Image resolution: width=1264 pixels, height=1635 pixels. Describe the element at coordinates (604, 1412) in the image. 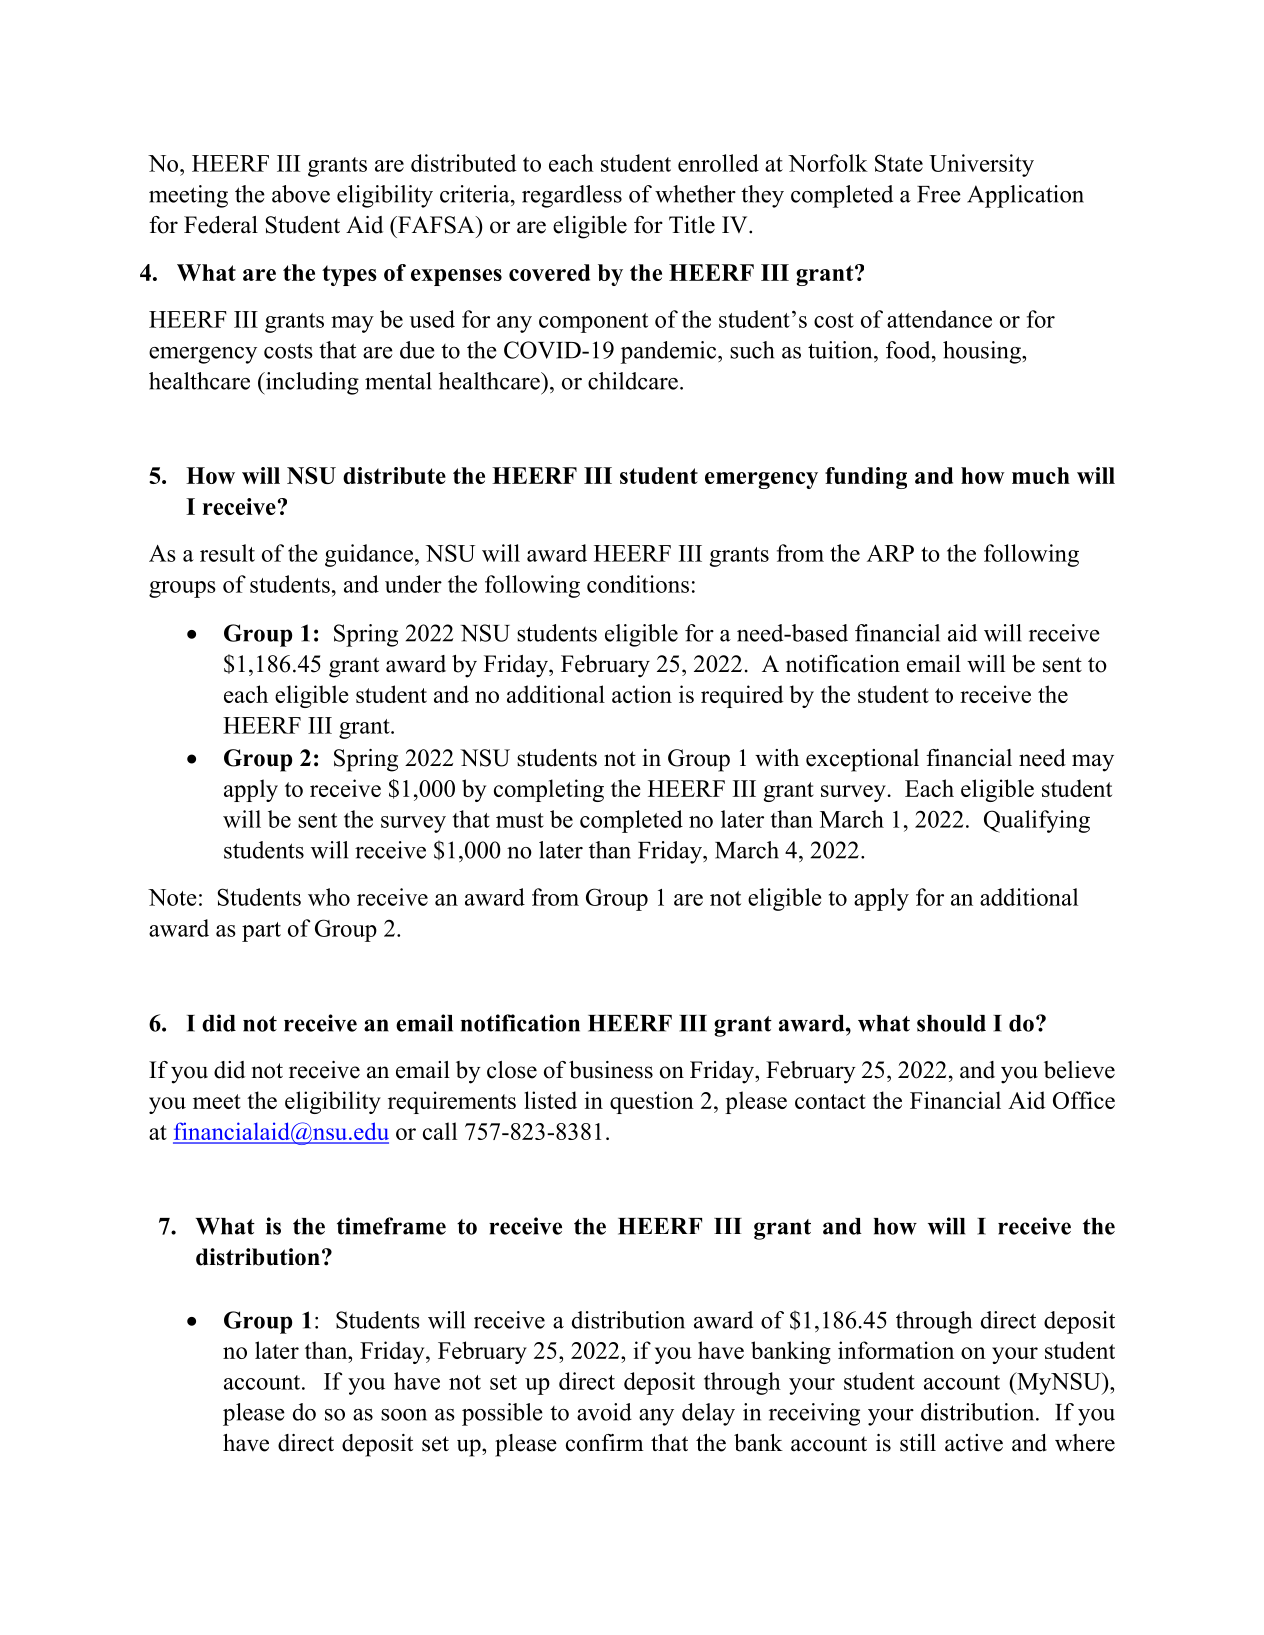

I see `avoid` at that location.
